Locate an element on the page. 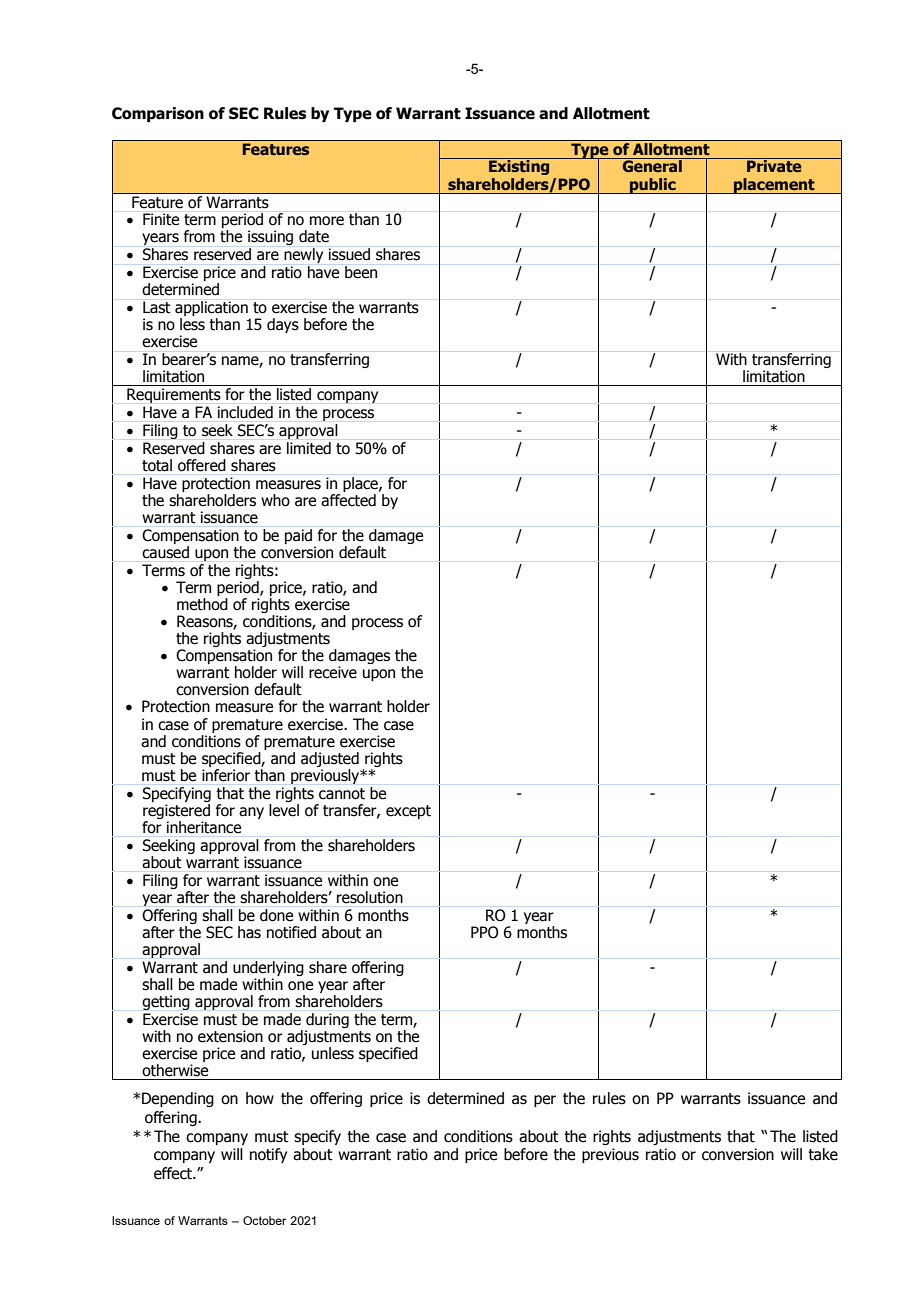 This document has width=924, height=1308. Private is located at coordinates (774, 165).
